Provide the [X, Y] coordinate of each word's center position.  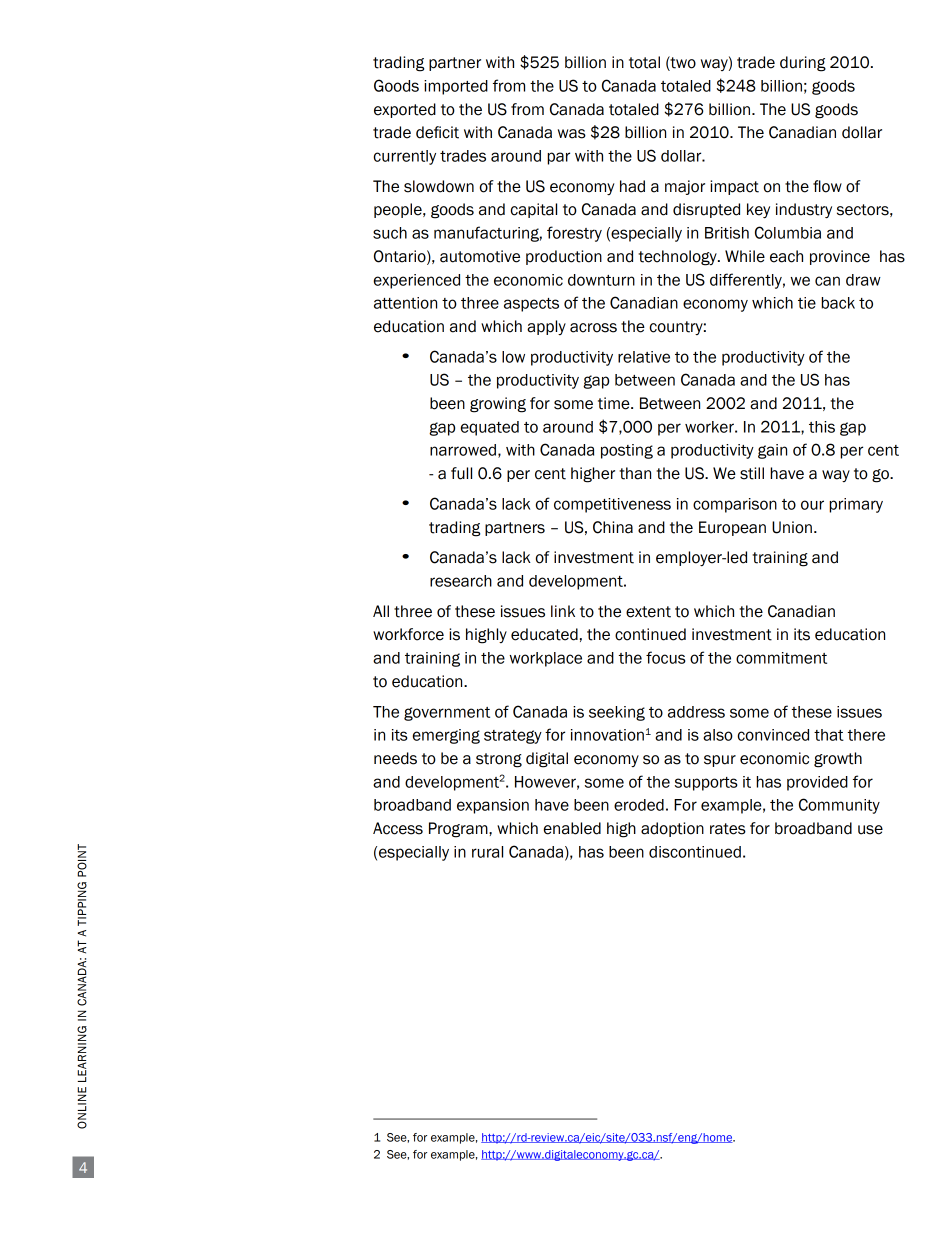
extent [648, 612]
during [803, 64]
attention [405, 303]
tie [807, 303]
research [461, 581]
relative [644, 357]
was [572, 134]
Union [792, 527]
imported [456, 87]
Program [459, 830]
